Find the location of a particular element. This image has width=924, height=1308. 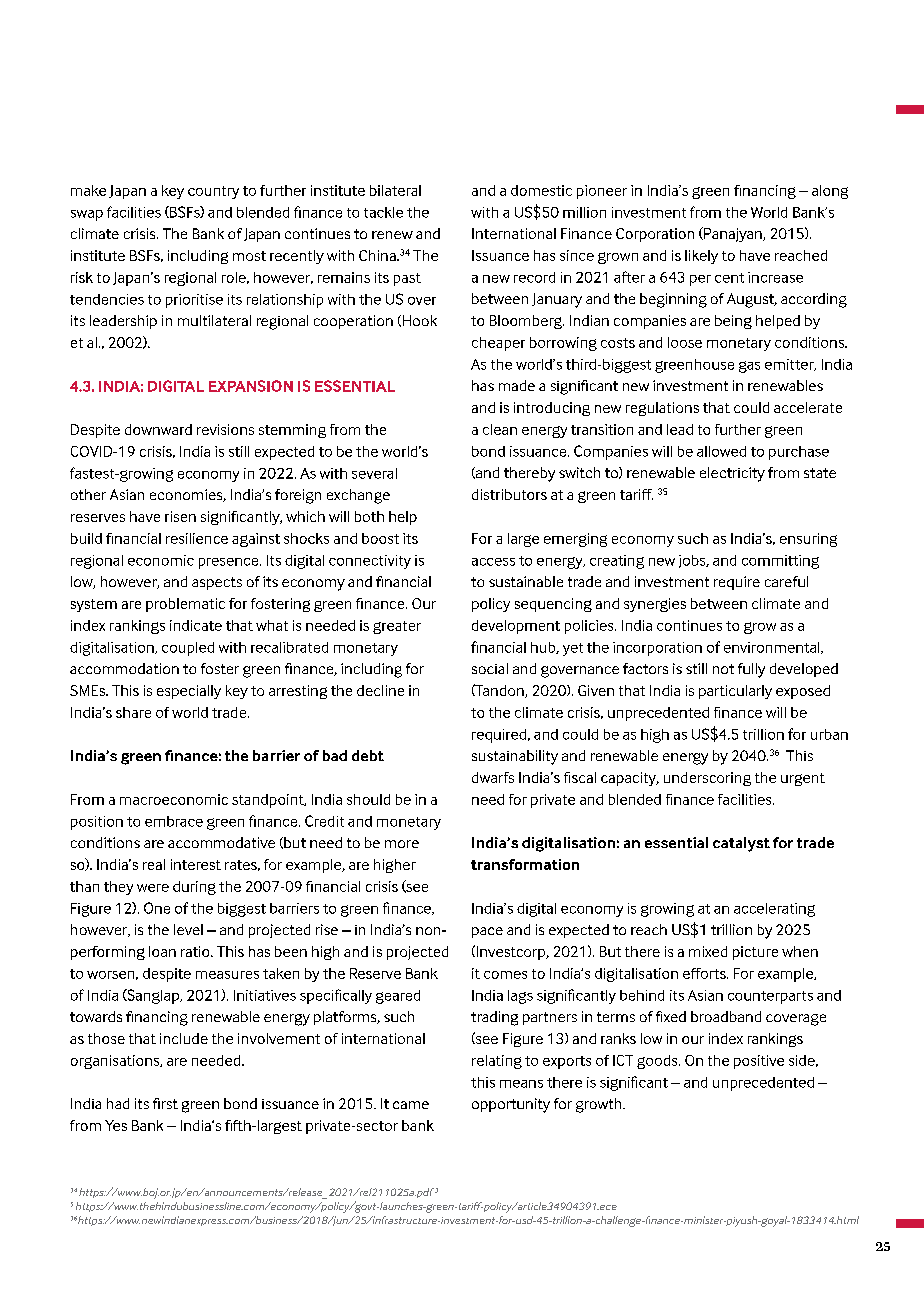

country is located at coordinates (213, 192).
